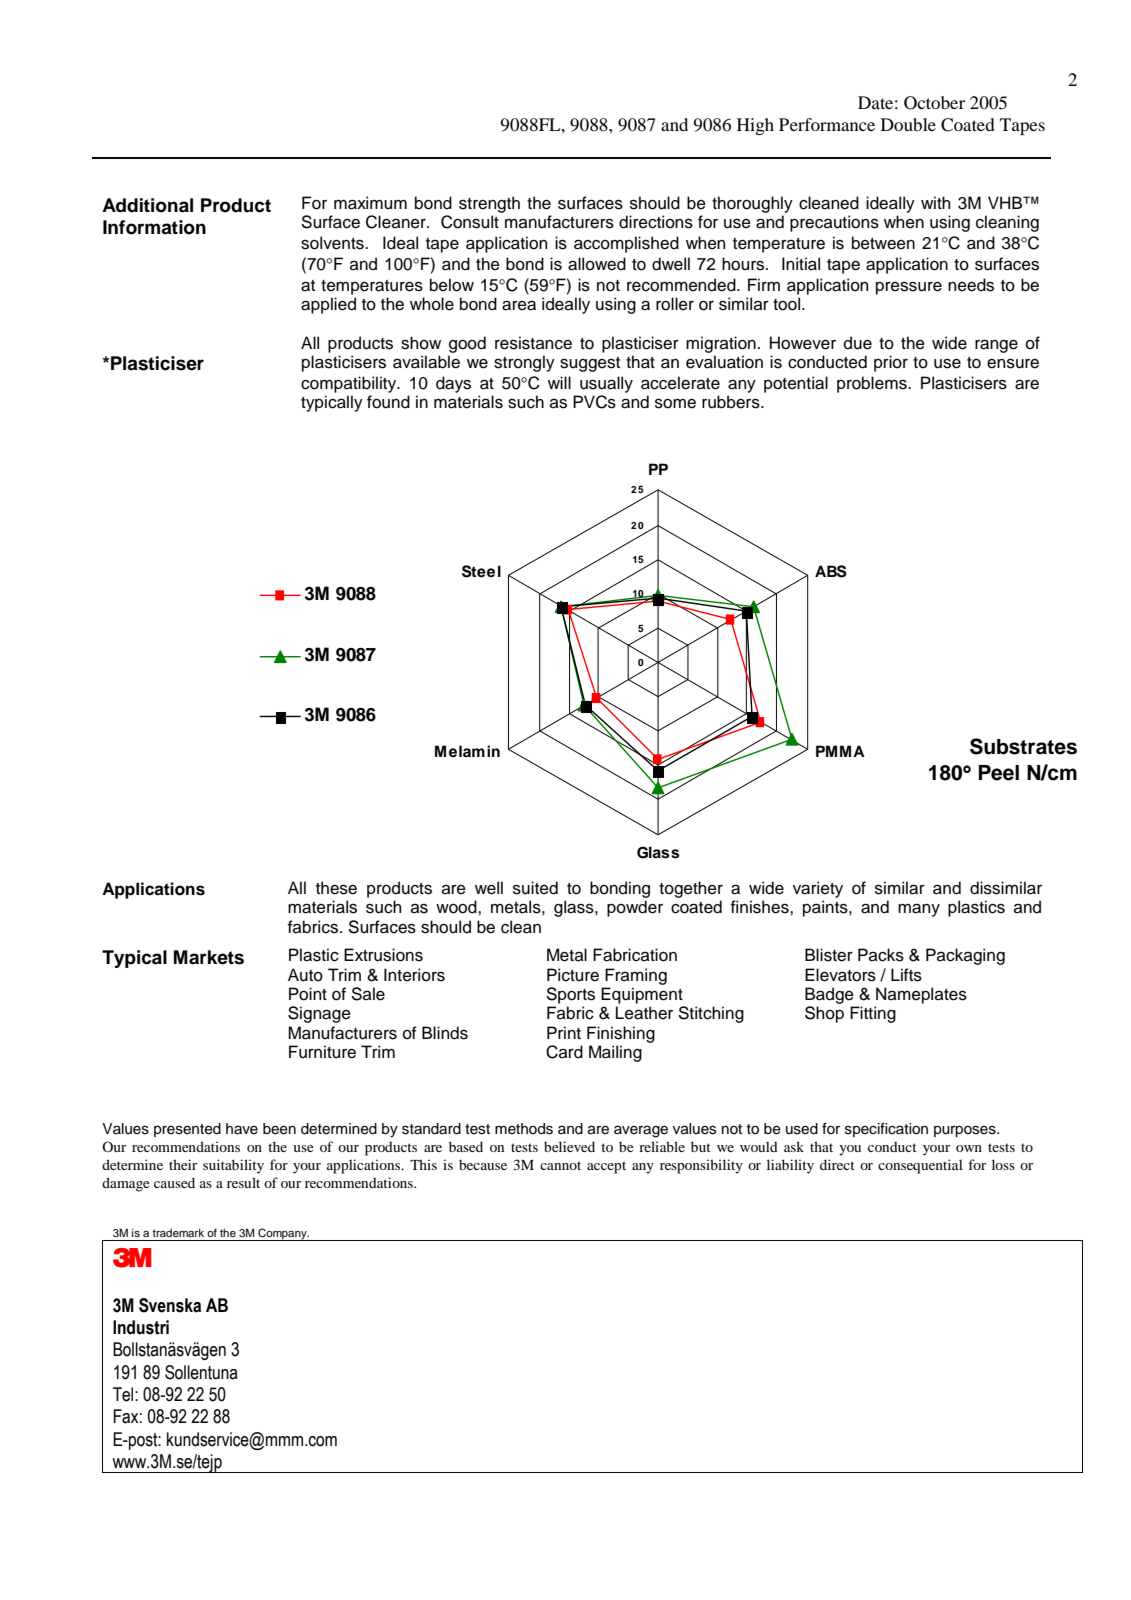 This document has height=1600, width=1131. What do you see at coordinates (336, 888) in the document?
I see `these` at bounding box center [336, 888].
